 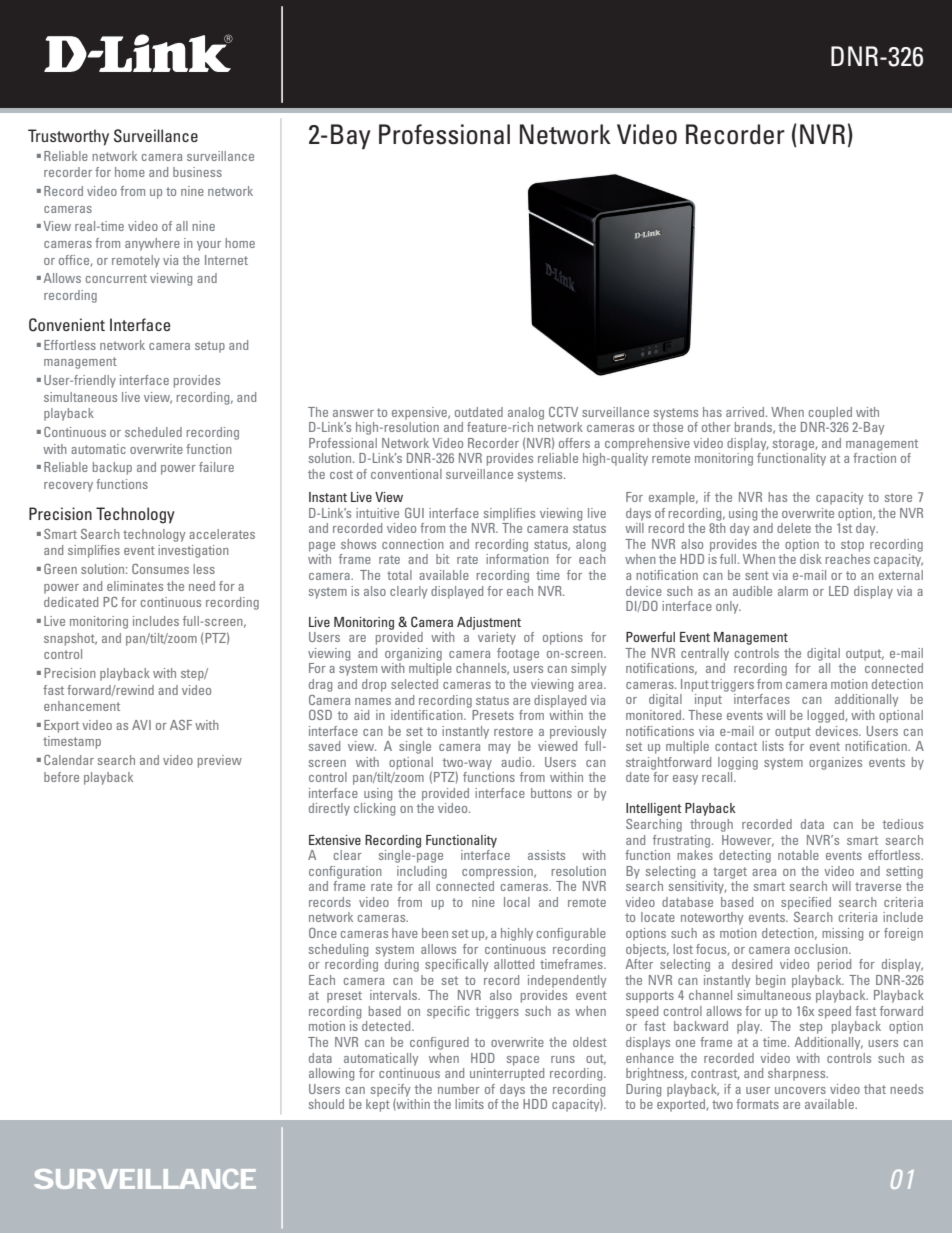 What do you see at coordinates (181, 725) in the document?
I see `ASF` at bounding box center [181, 725].
